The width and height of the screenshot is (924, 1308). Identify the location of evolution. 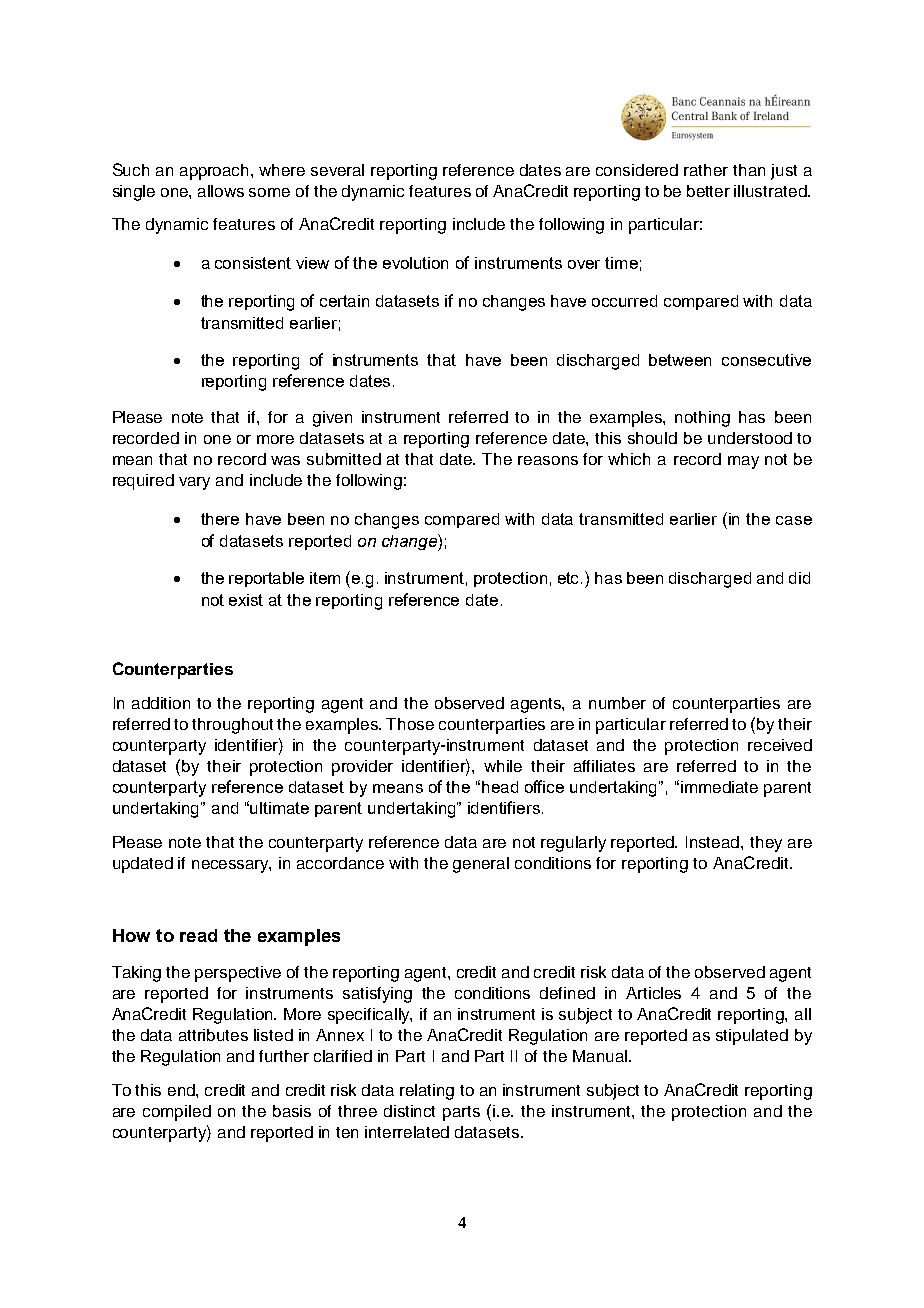
(415, 263).
